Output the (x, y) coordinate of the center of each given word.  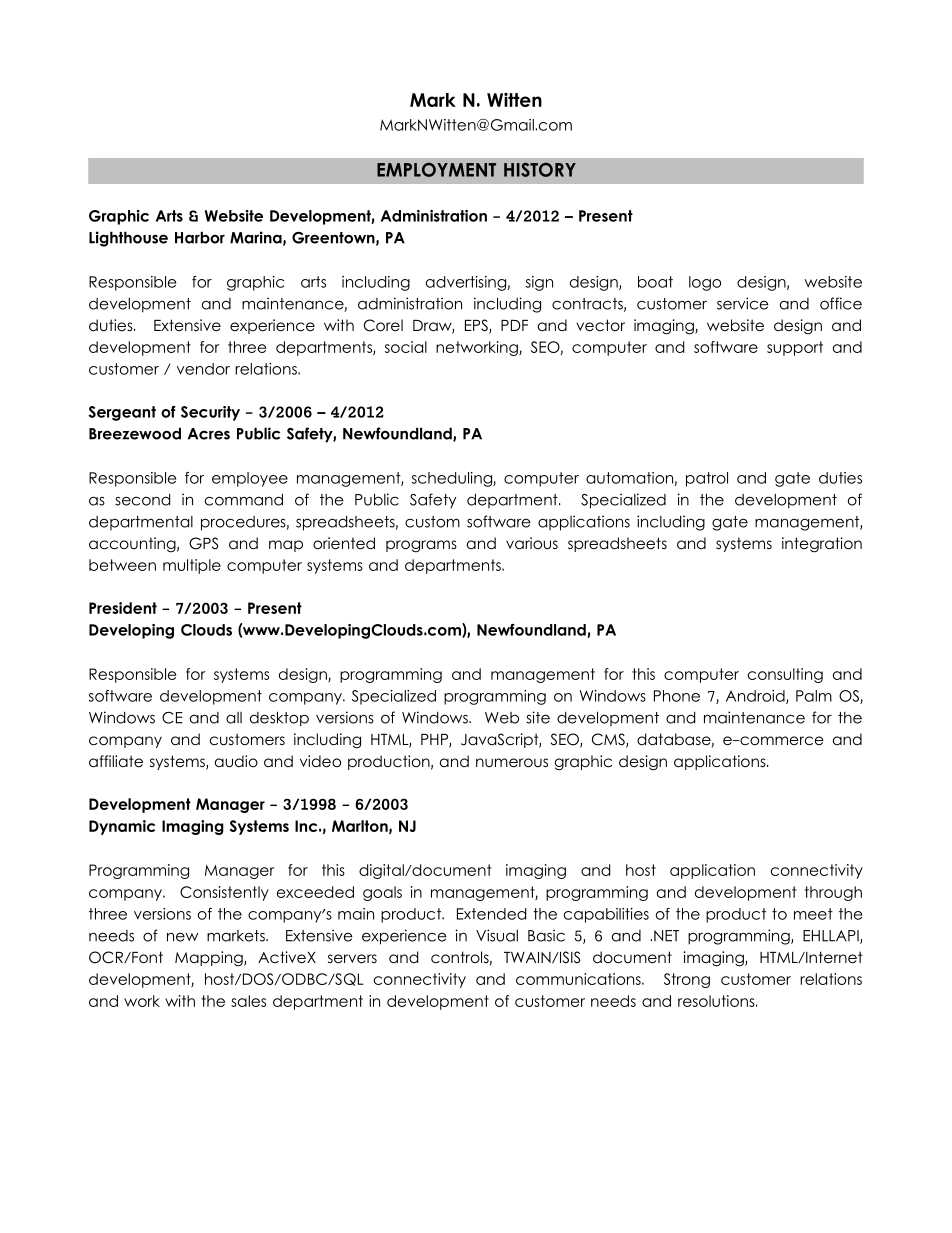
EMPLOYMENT (436, 170)
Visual (497, 935)
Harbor (200, 237)
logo (705, 283)
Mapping (210, 959)
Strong (687, 980)
